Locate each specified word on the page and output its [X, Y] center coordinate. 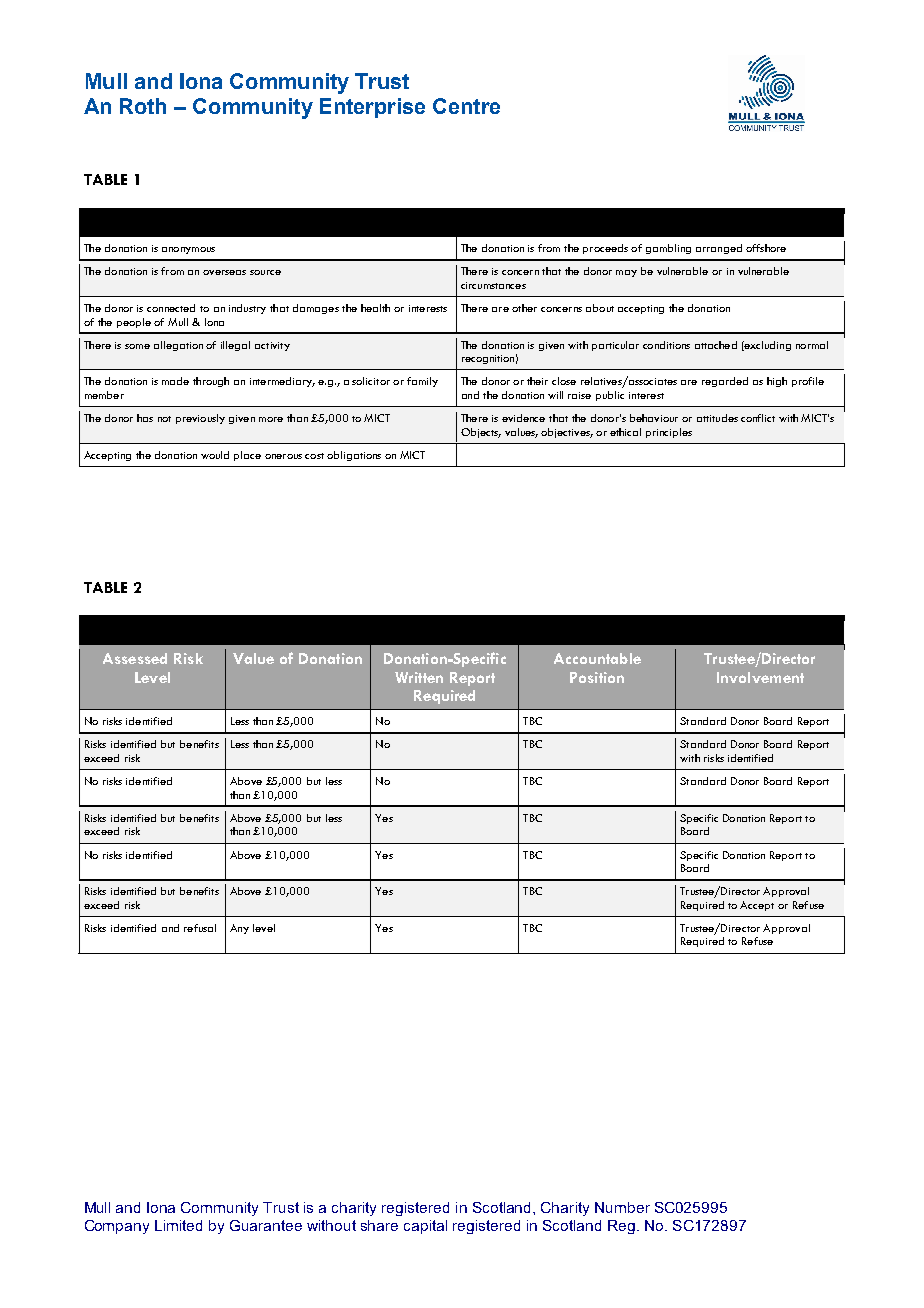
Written [419, 677]
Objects [481, 433]
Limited [178, 1225]
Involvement [760, 677]
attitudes [717, 418]
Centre [466, 106]
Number [622, 1207]
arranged [719, 249]
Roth [143, 106]
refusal [200, 928]
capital [425, 1227]
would [215, 455]
